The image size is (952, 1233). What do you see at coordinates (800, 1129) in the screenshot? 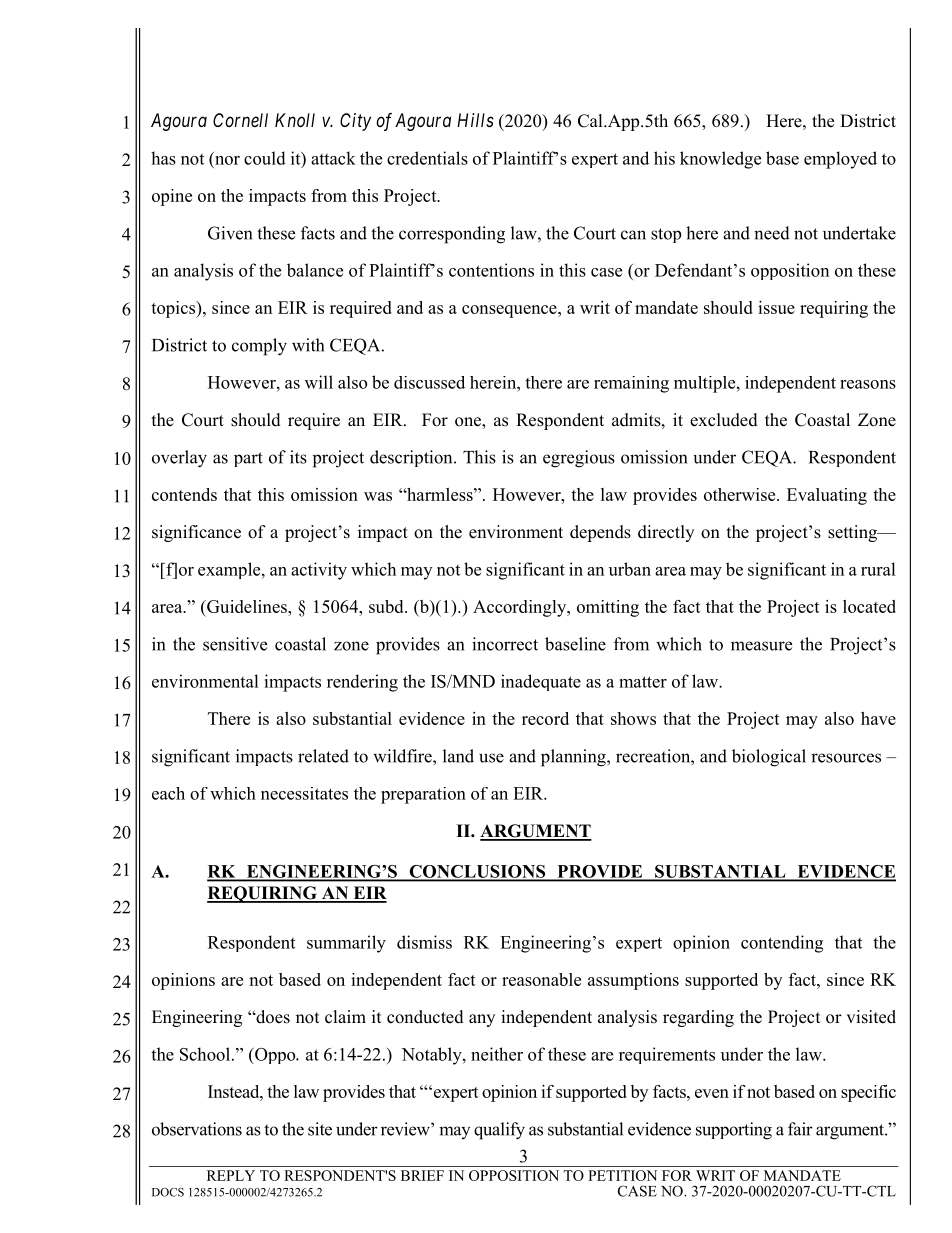
I see `fair` at bounding box center [800, 1129].
